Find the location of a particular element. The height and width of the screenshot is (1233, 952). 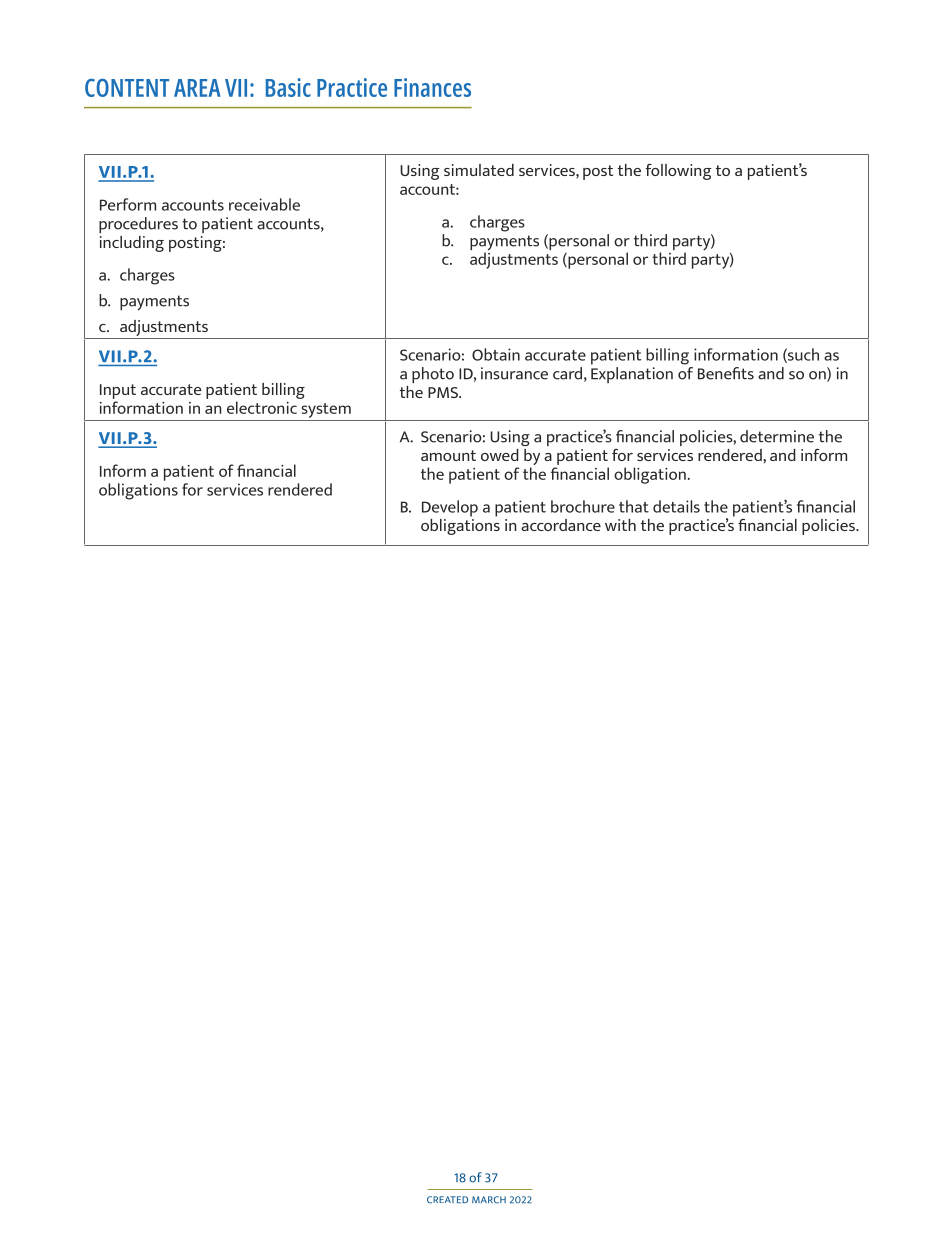

MARCH is located at coordinates (489, 1200).
